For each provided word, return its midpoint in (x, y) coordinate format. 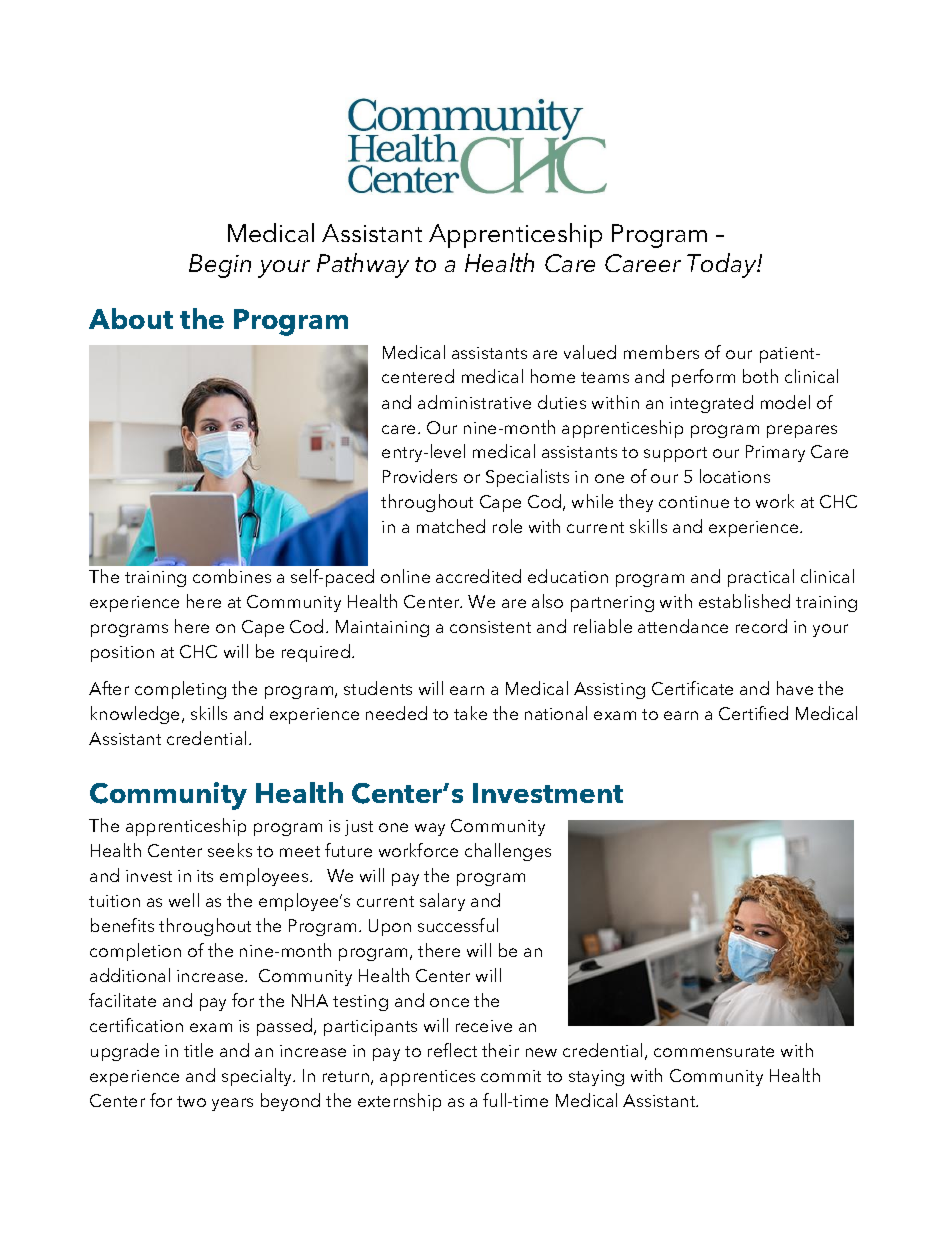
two (191, 1101)
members (661, 352)
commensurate (714, 1051)
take (470, 713)
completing (180, 690)
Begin (220, 266)
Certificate (692, 688)
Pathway (363, 265)
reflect (452, 1050)
